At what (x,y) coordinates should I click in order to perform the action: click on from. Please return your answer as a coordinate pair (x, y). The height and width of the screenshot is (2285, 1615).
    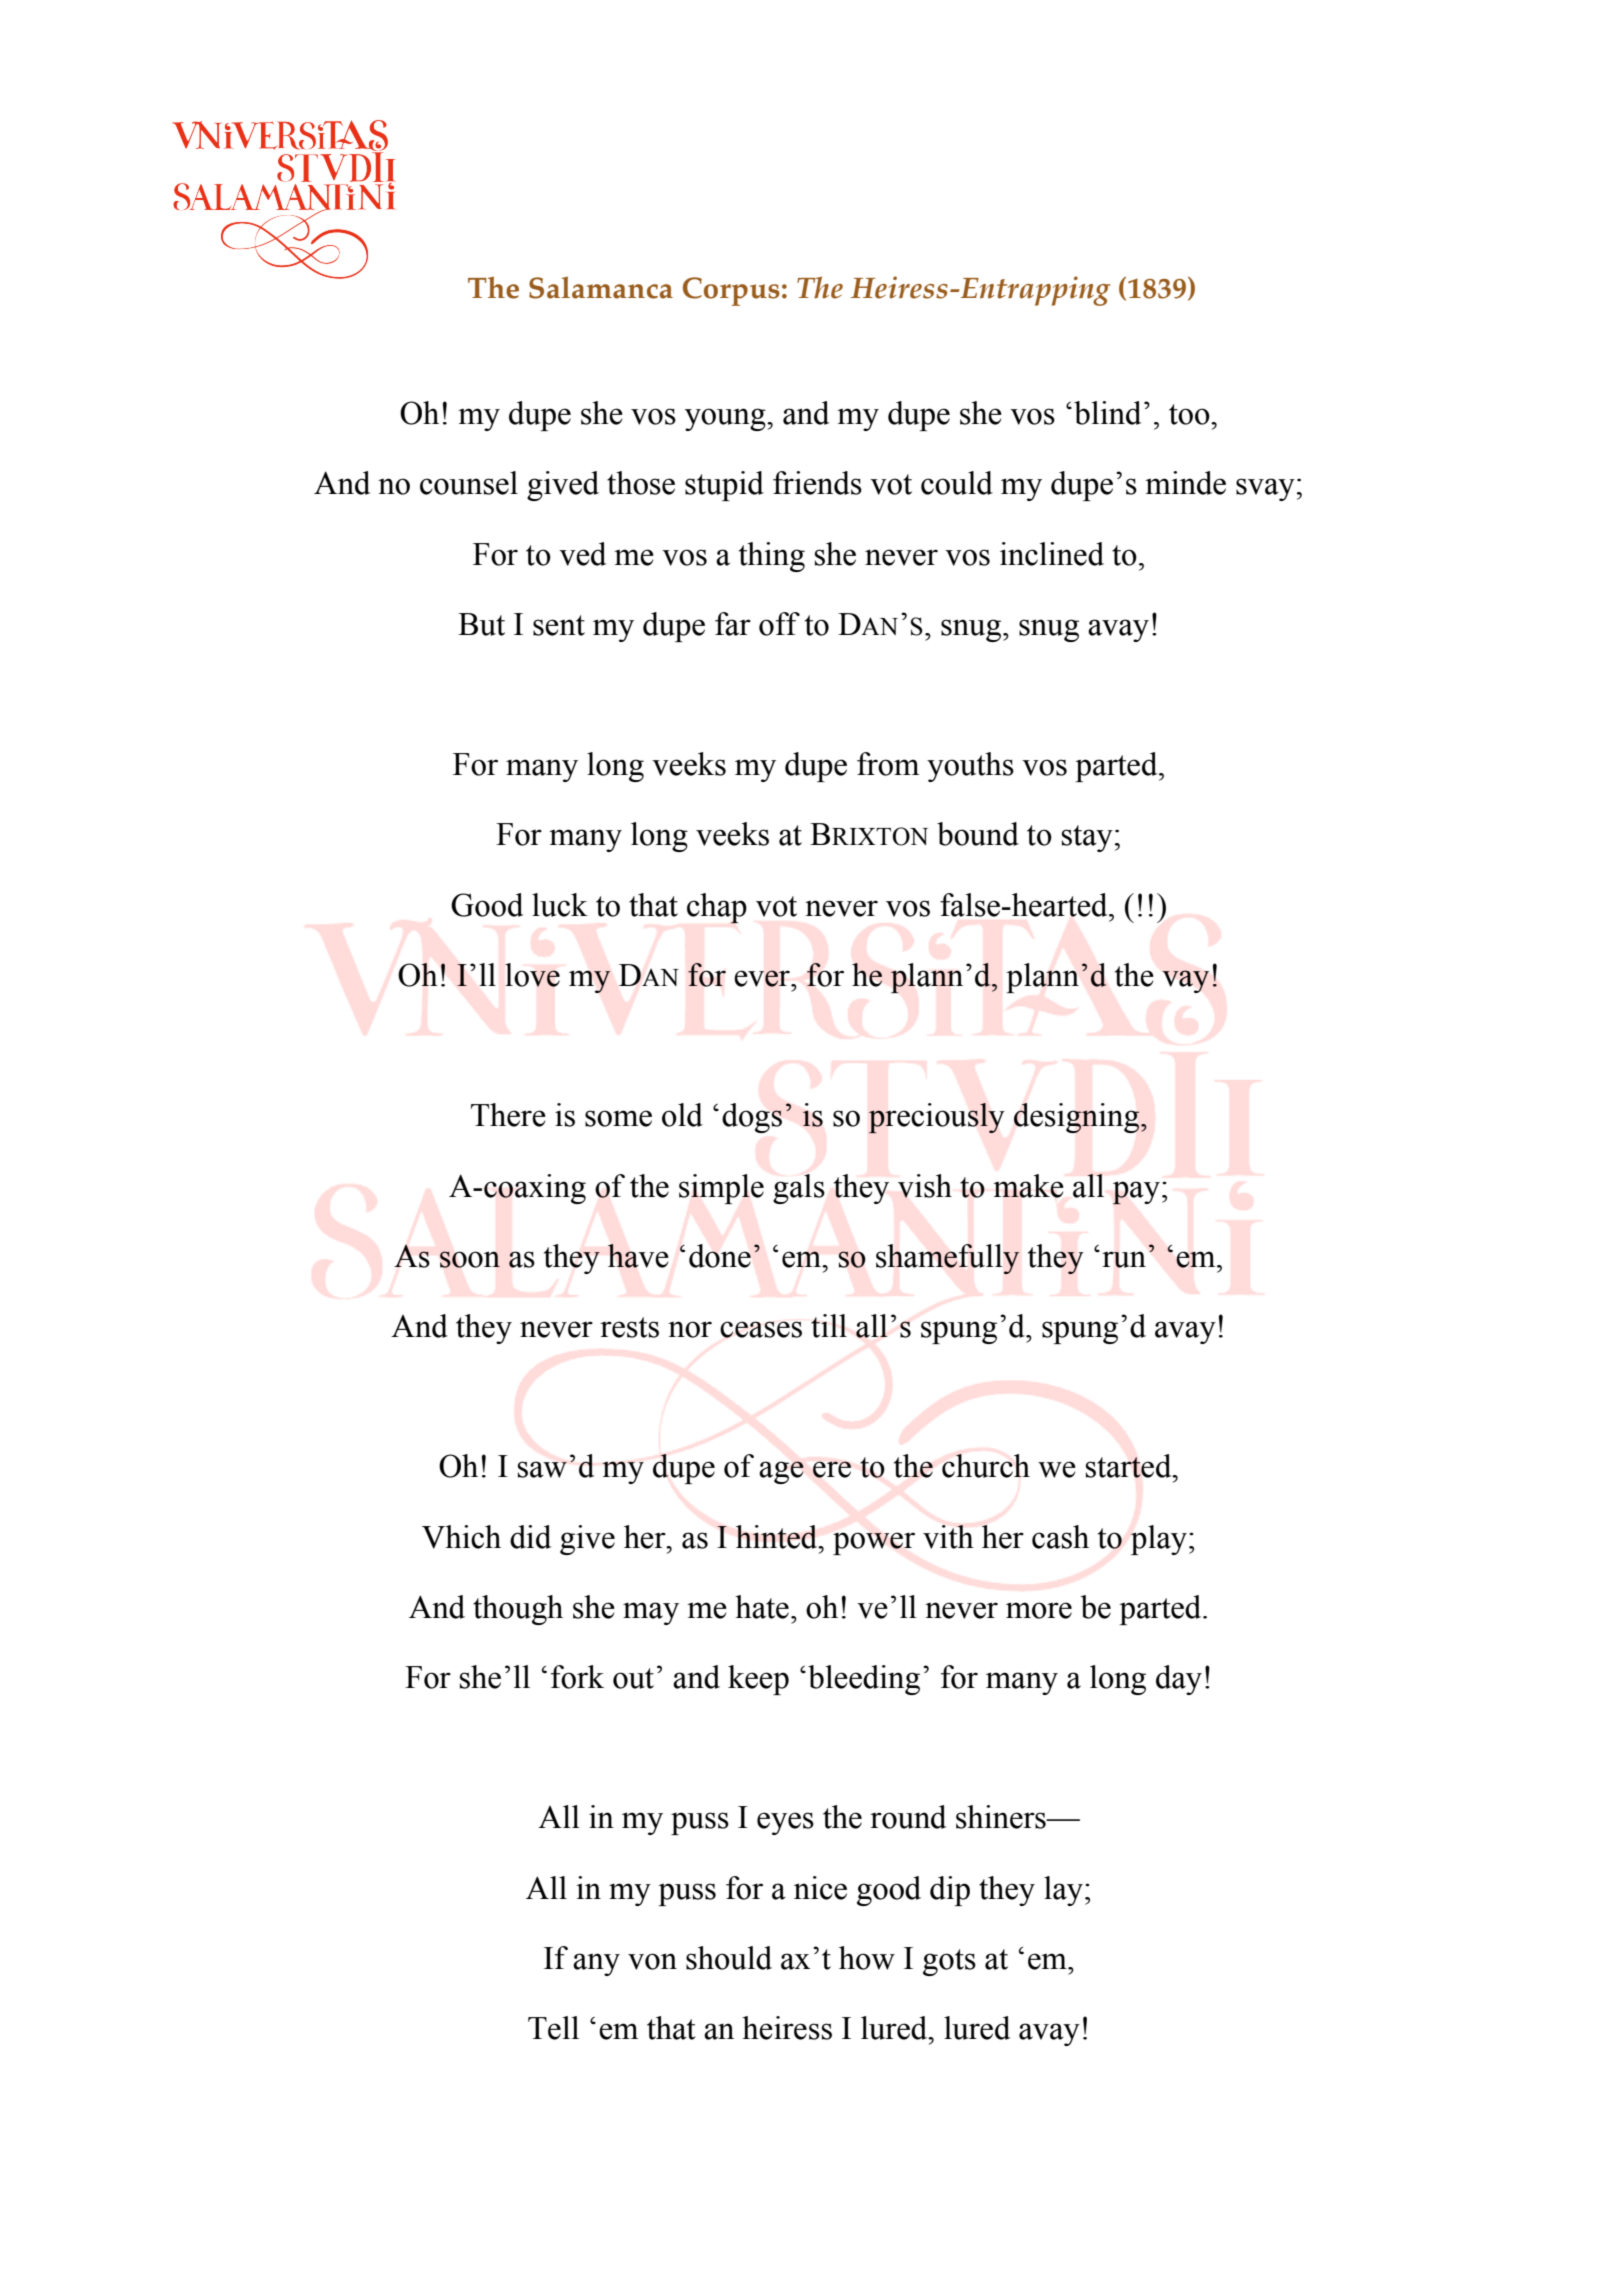
    Looking at the image, I should click on (888, 764).
